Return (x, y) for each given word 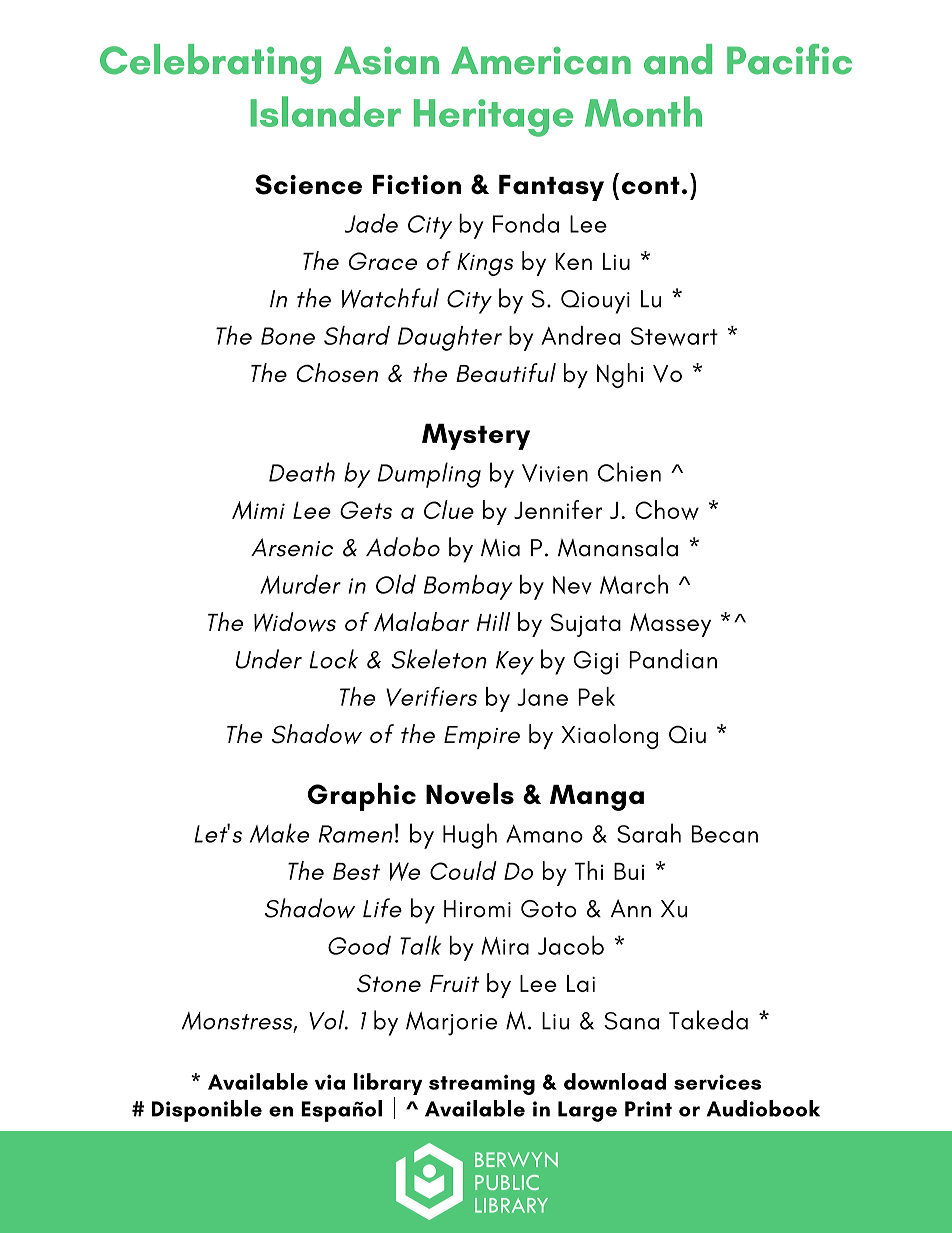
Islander (325, 111)
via (330, 1082)
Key (515, 663)
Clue (449, 509)
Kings (485, 264)
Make (279, 833)
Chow (667, 510)
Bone (288, 336)
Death (302, 472)
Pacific (789, 59)
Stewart (674, 336)
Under (269, 659)
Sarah (649, 833)
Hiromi (477, 909)
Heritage (493, 118)
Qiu (687, 734)
